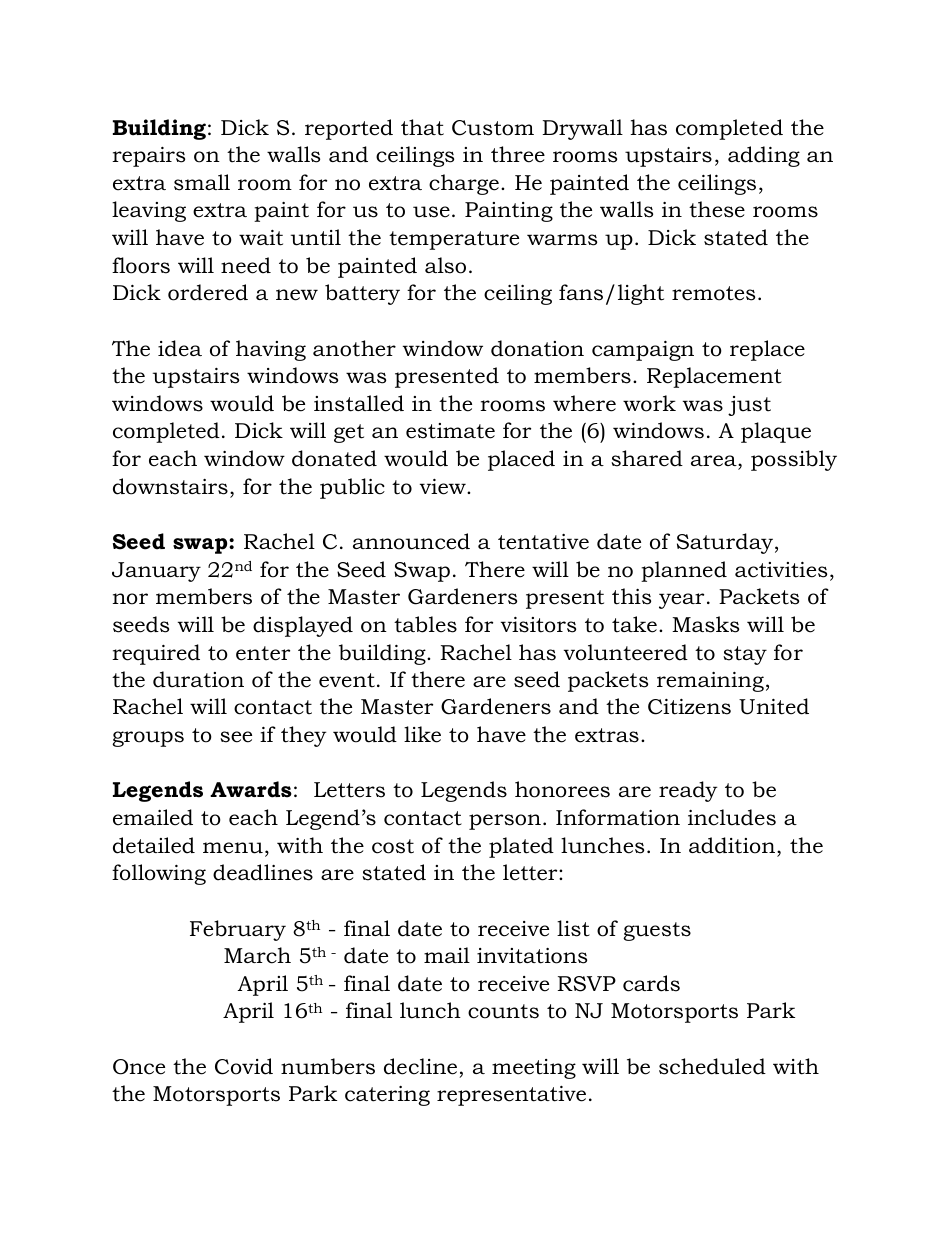  Describe the element at coordinates (705, 624) in the screenshot. I see `Masks` at that location.
